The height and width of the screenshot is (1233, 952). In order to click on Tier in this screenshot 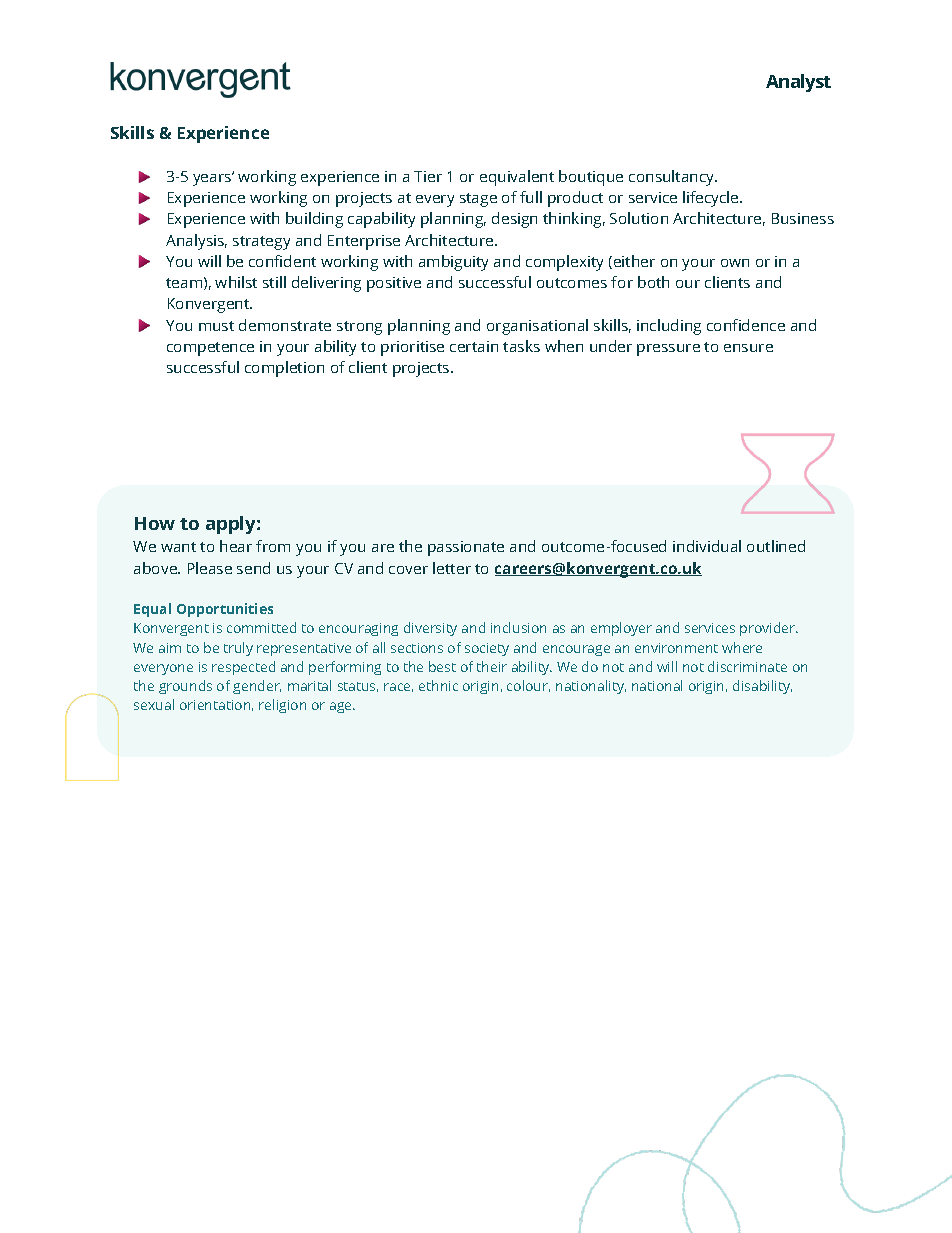, I will do `click(428, 176)`.
